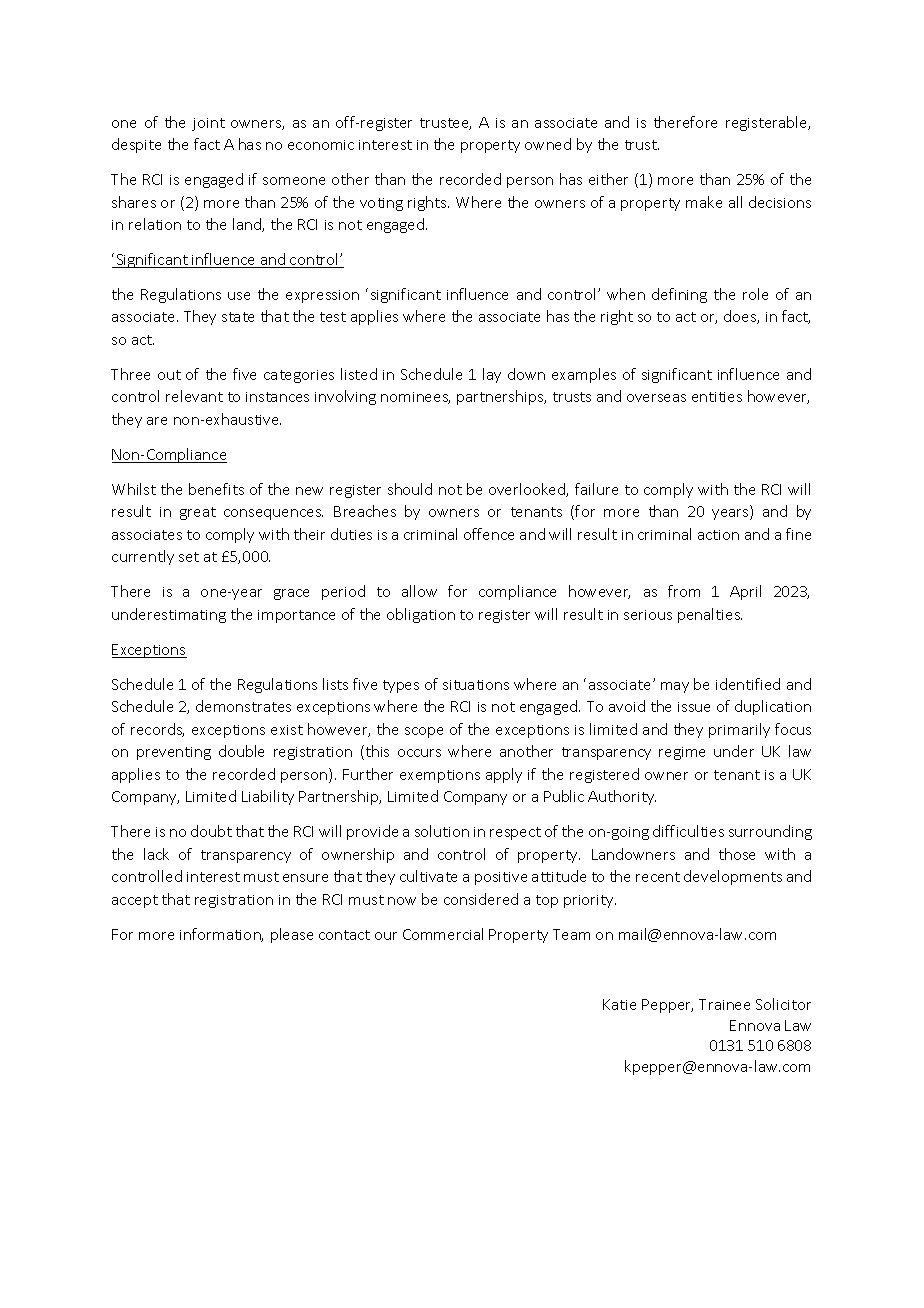 The width and height of the screenshot is (924, 1308). What do you see at coordinates (492, 375) in the screenshot?
I see `lay` at bounding box center [492, 375].
